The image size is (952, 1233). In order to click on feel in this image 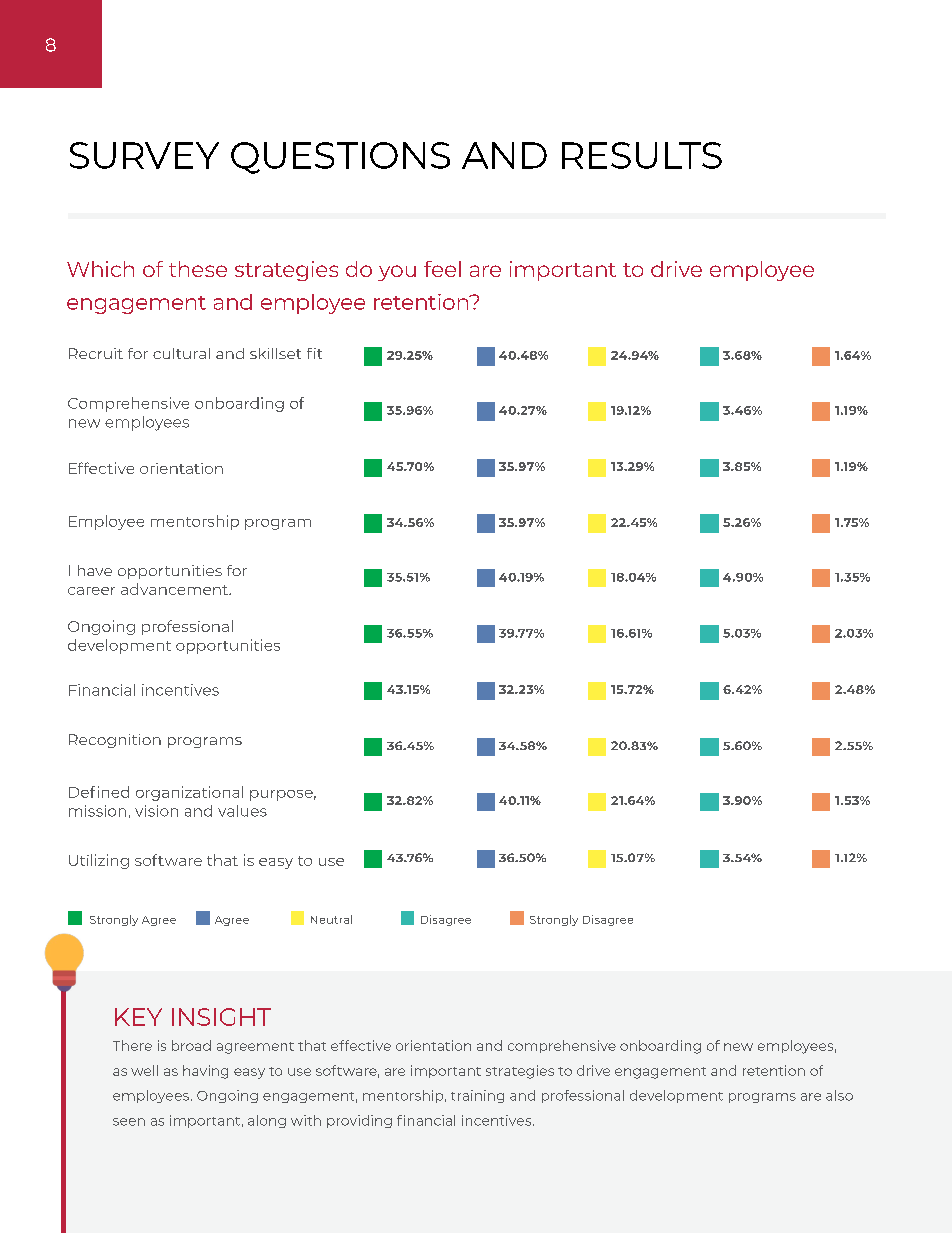, I will do `click(442, 269)`.
